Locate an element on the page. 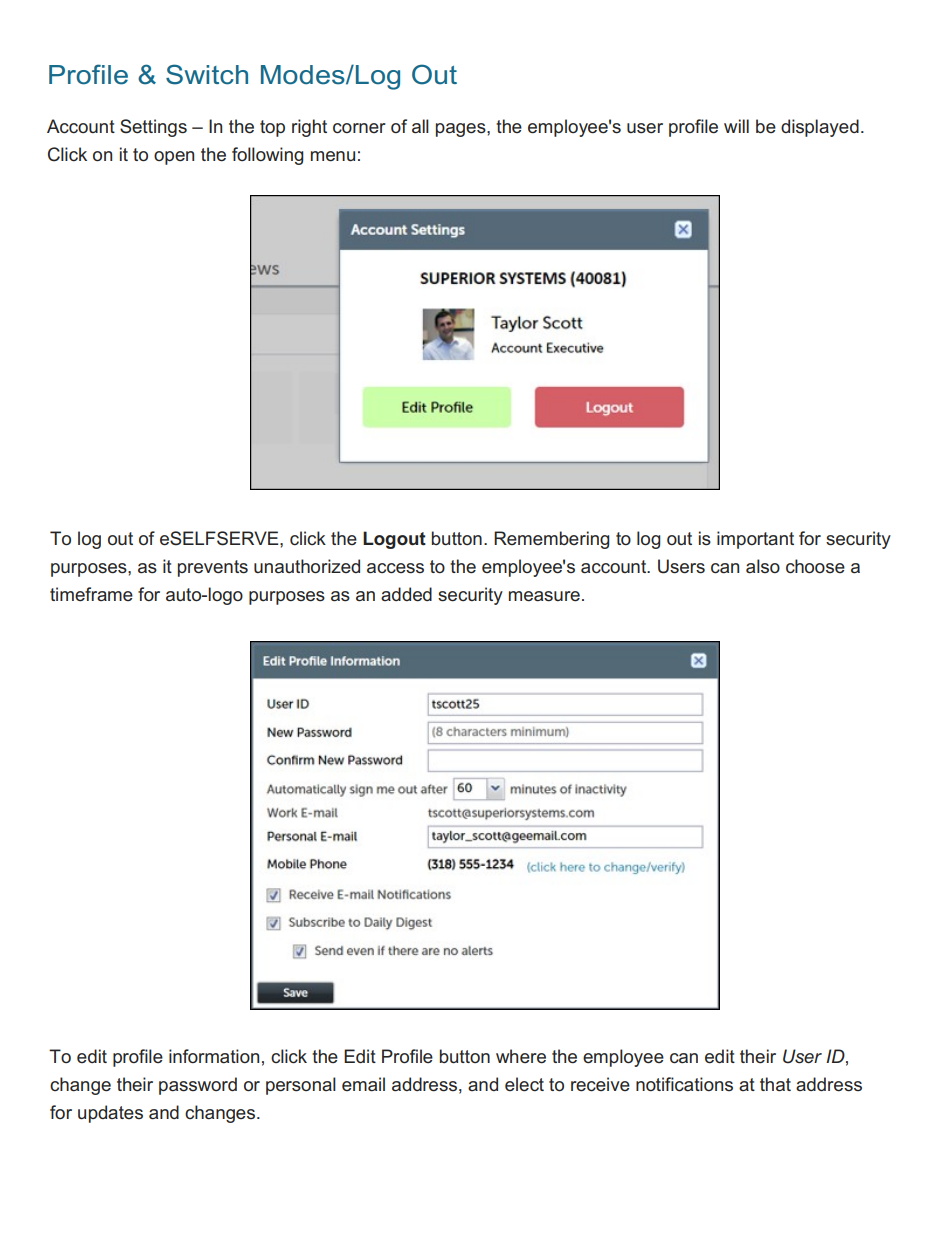  added is located at coordinates (406, 594).
